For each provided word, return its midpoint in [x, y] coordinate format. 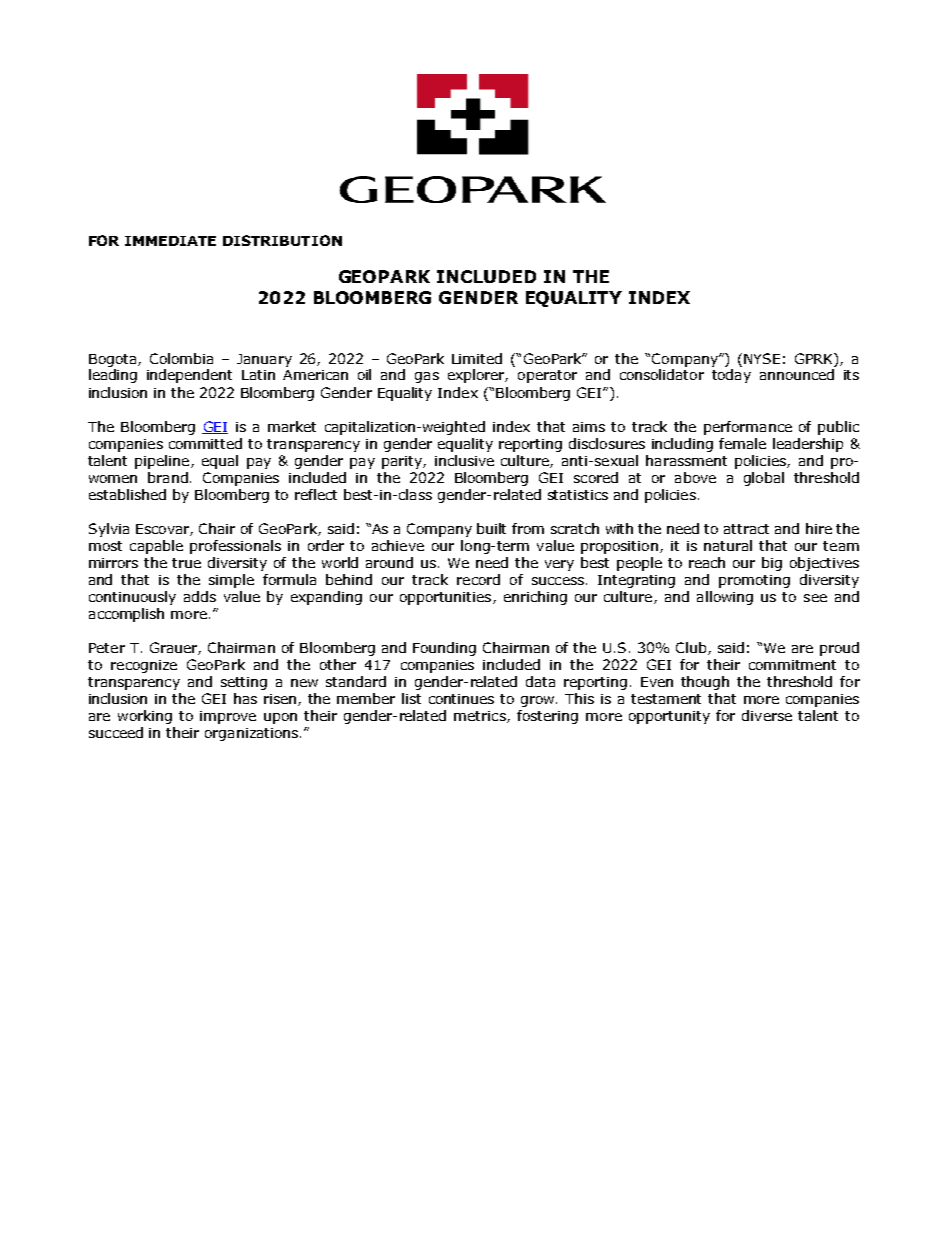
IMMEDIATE [170, 241]
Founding [444, 649]
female [742, 443]
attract [746, 529]
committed [205, 443]
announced [797, 374]
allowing [725, 598]
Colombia [181, 358]
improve [228, 717]
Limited [477, 358]
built [491, 528]
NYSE [762, 358]
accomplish [126, 615]
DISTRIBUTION [282, 240]
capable [156, 547]
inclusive [464, 460]
